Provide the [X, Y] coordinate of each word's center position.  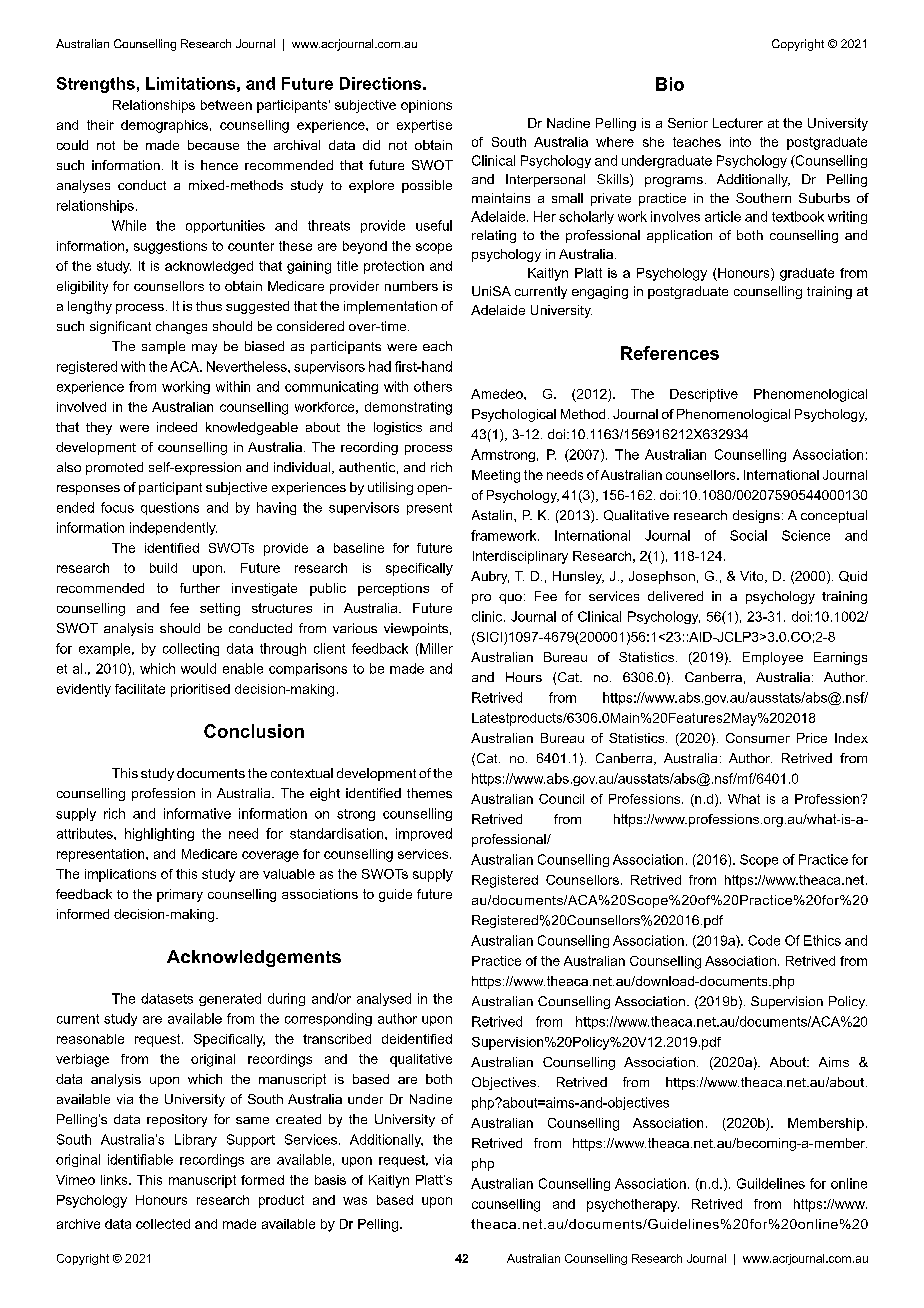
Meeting [496, 476]
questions [170, 508]
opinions [426, 106]
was [355, 1201]
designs [756, 516]
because [213, 145]
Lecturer [738, 123]
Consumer [758, 738]
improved [424, 834]
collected [163, 1224]
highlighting [159, 834]
